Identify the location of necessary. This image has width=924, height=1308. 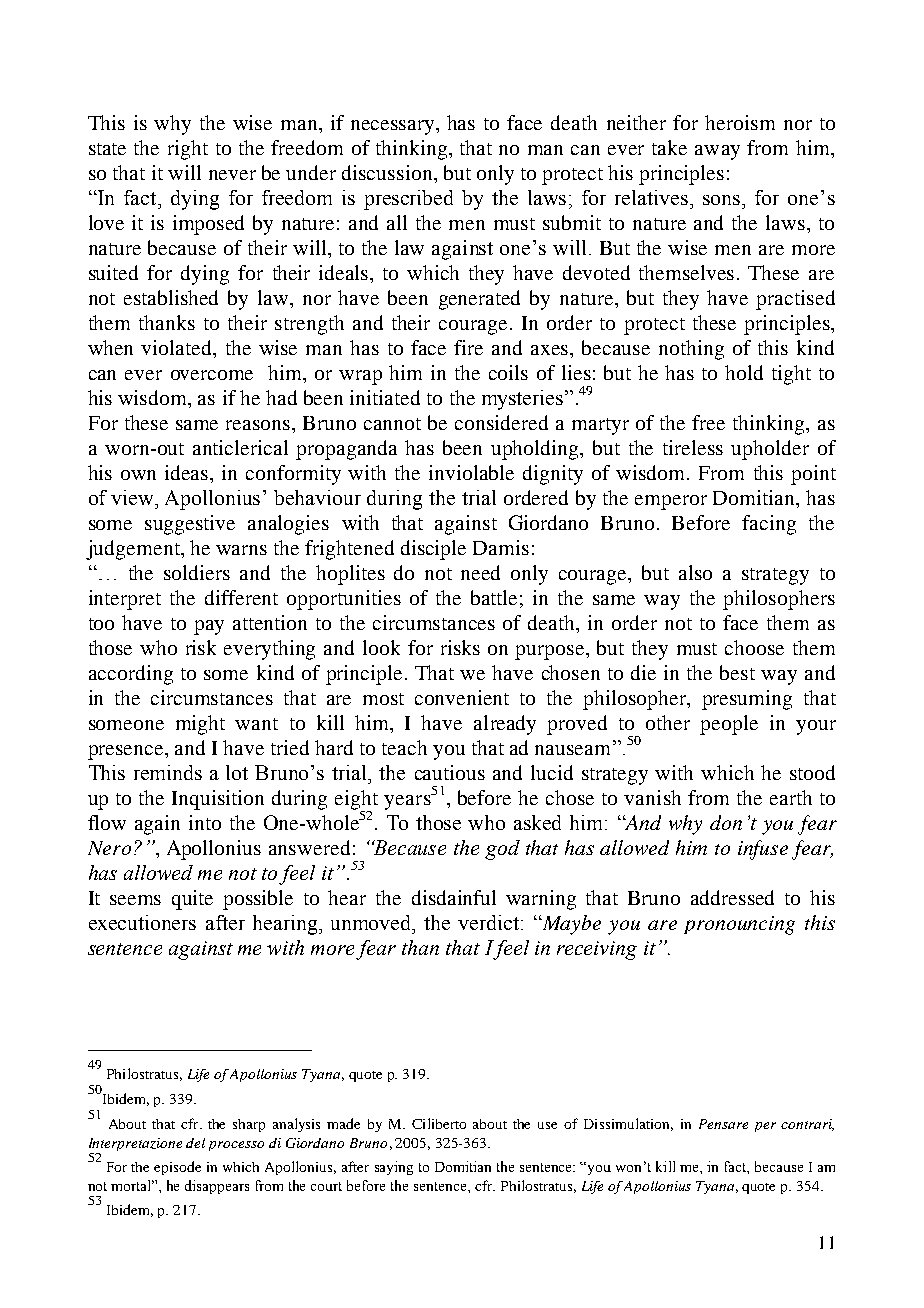
(394, 127).
